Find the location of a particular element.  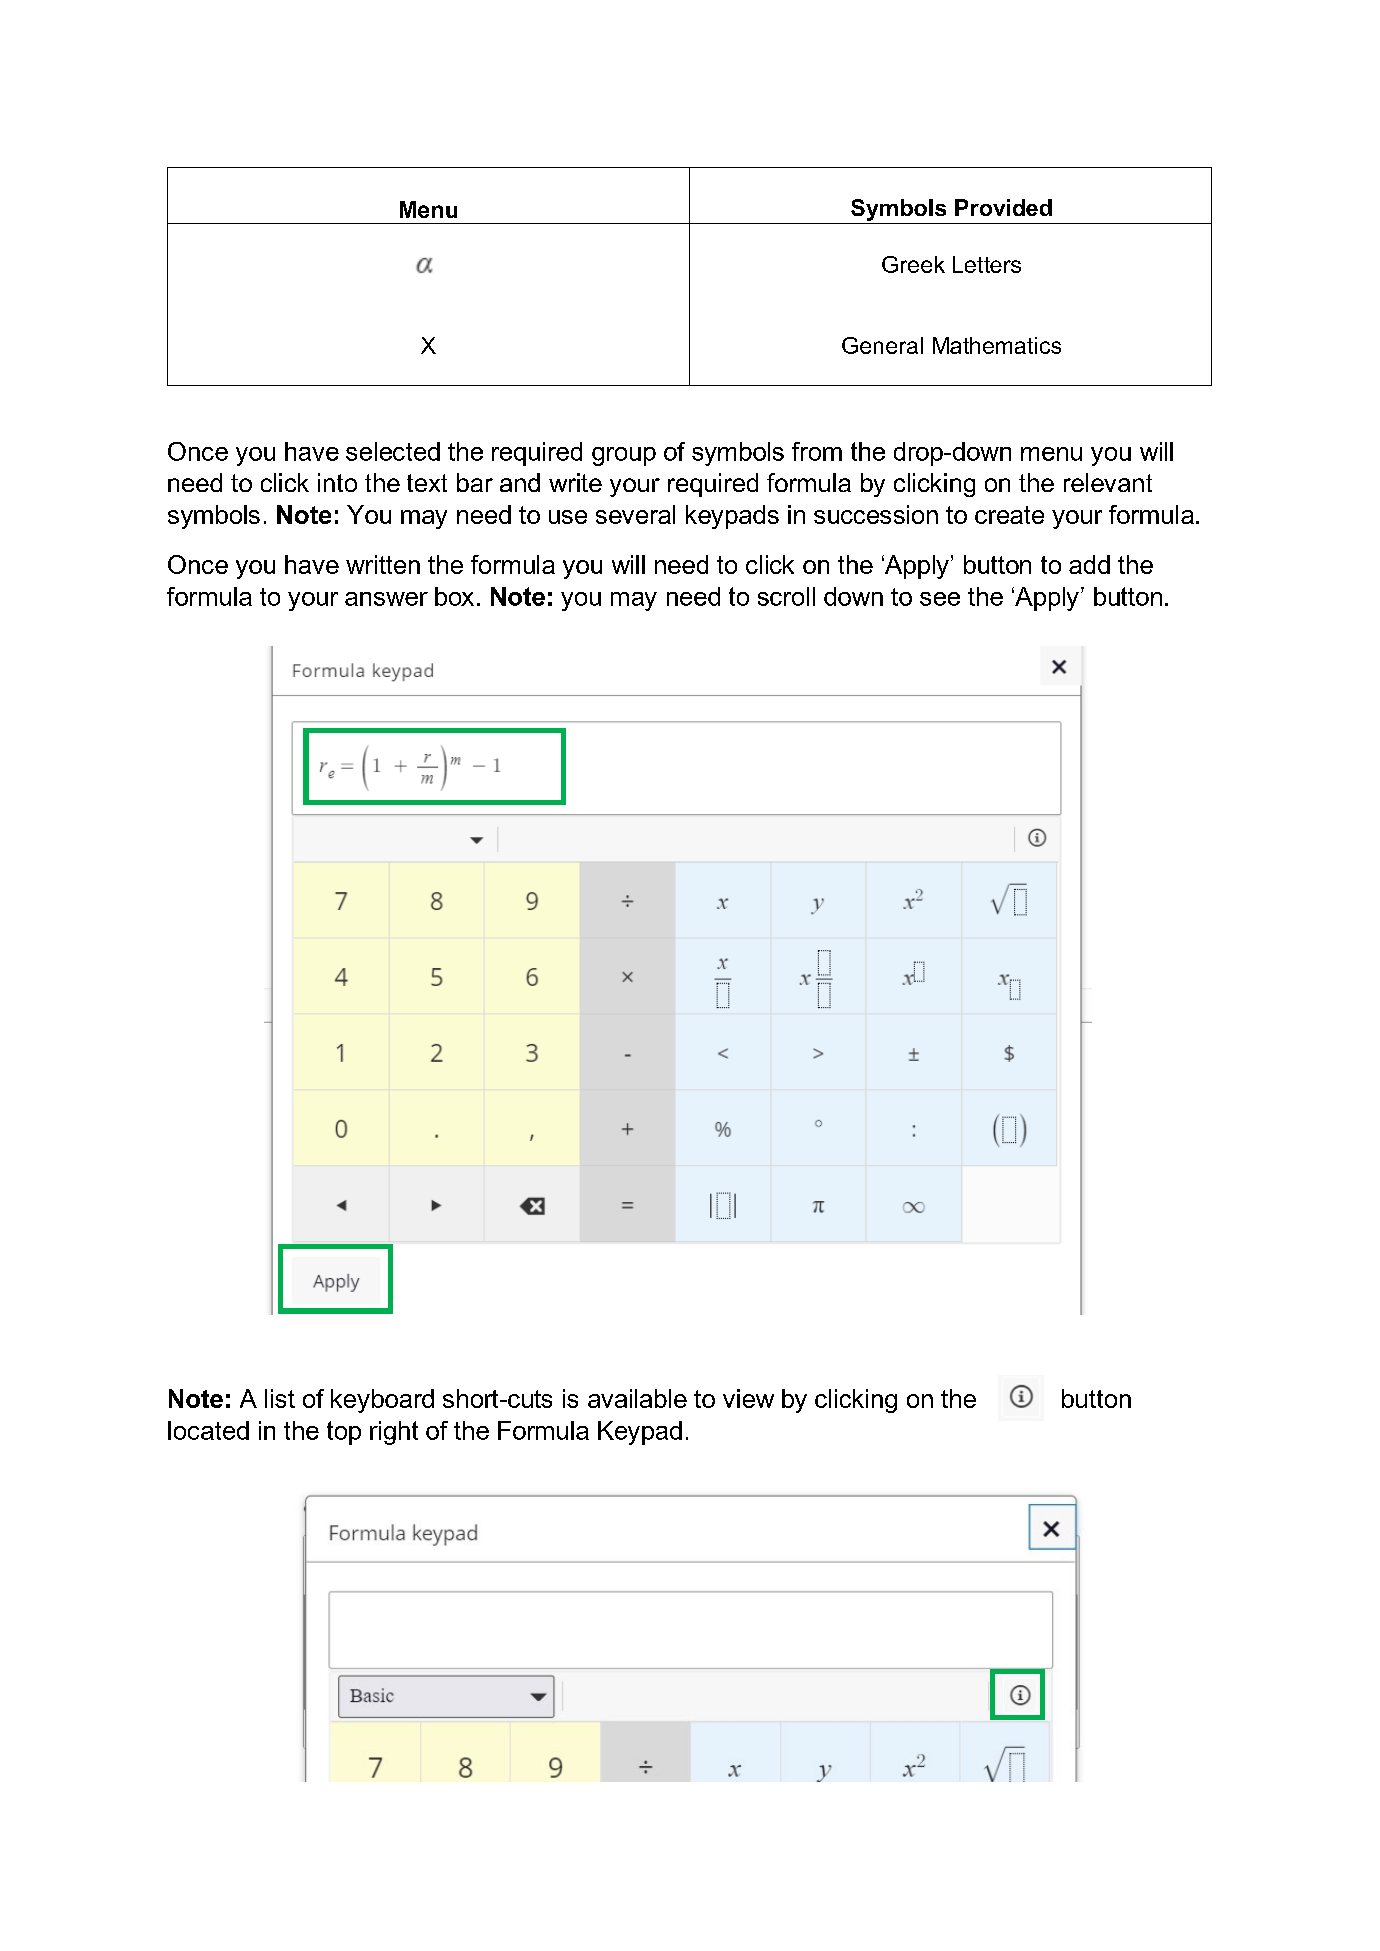

scroll is located at coordinates (786, 596).
